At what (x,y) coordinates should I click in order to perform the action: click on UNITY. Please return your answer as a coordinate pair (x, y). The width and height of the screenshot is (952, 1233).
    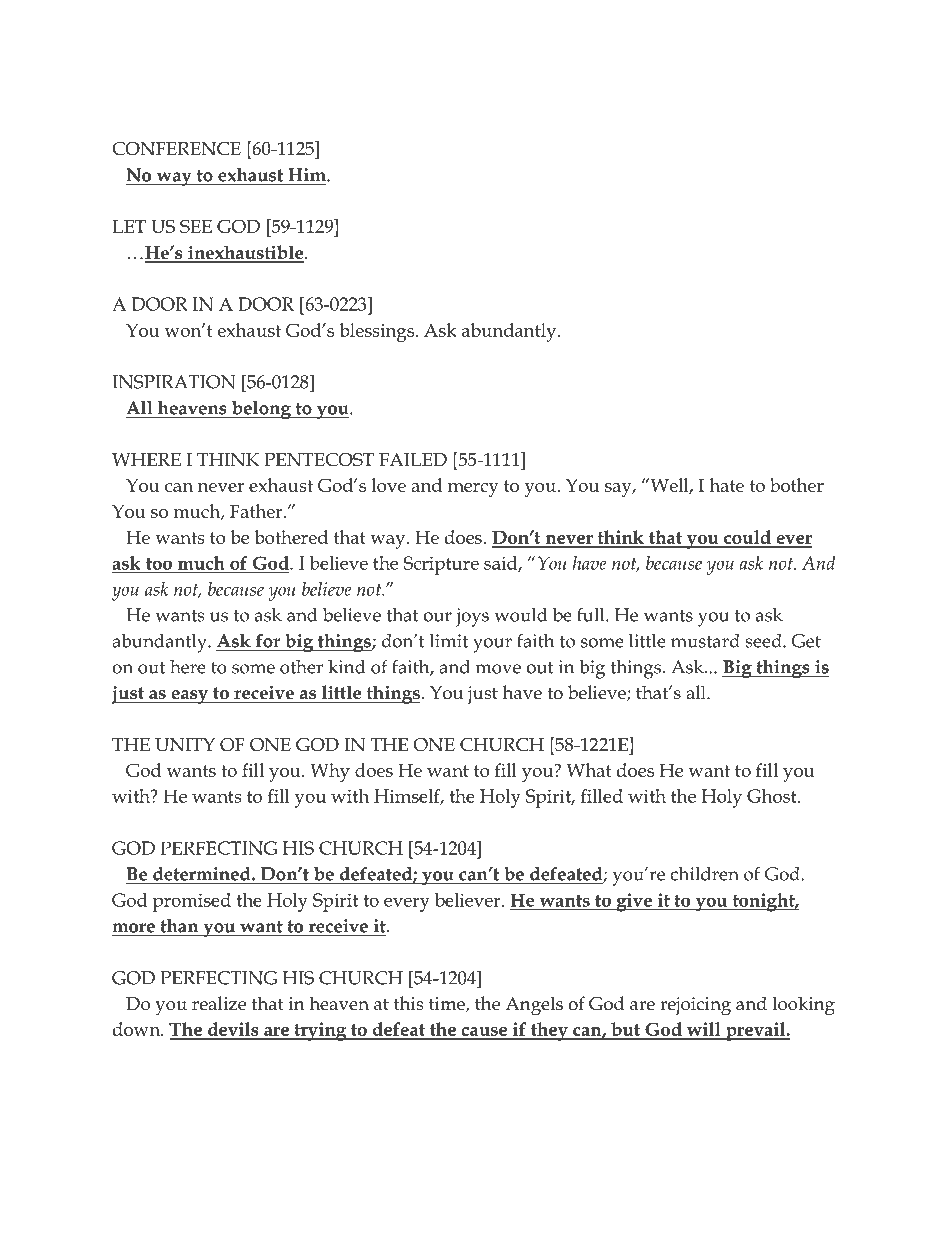
    Looking at the image, I should click on (185, 745).
